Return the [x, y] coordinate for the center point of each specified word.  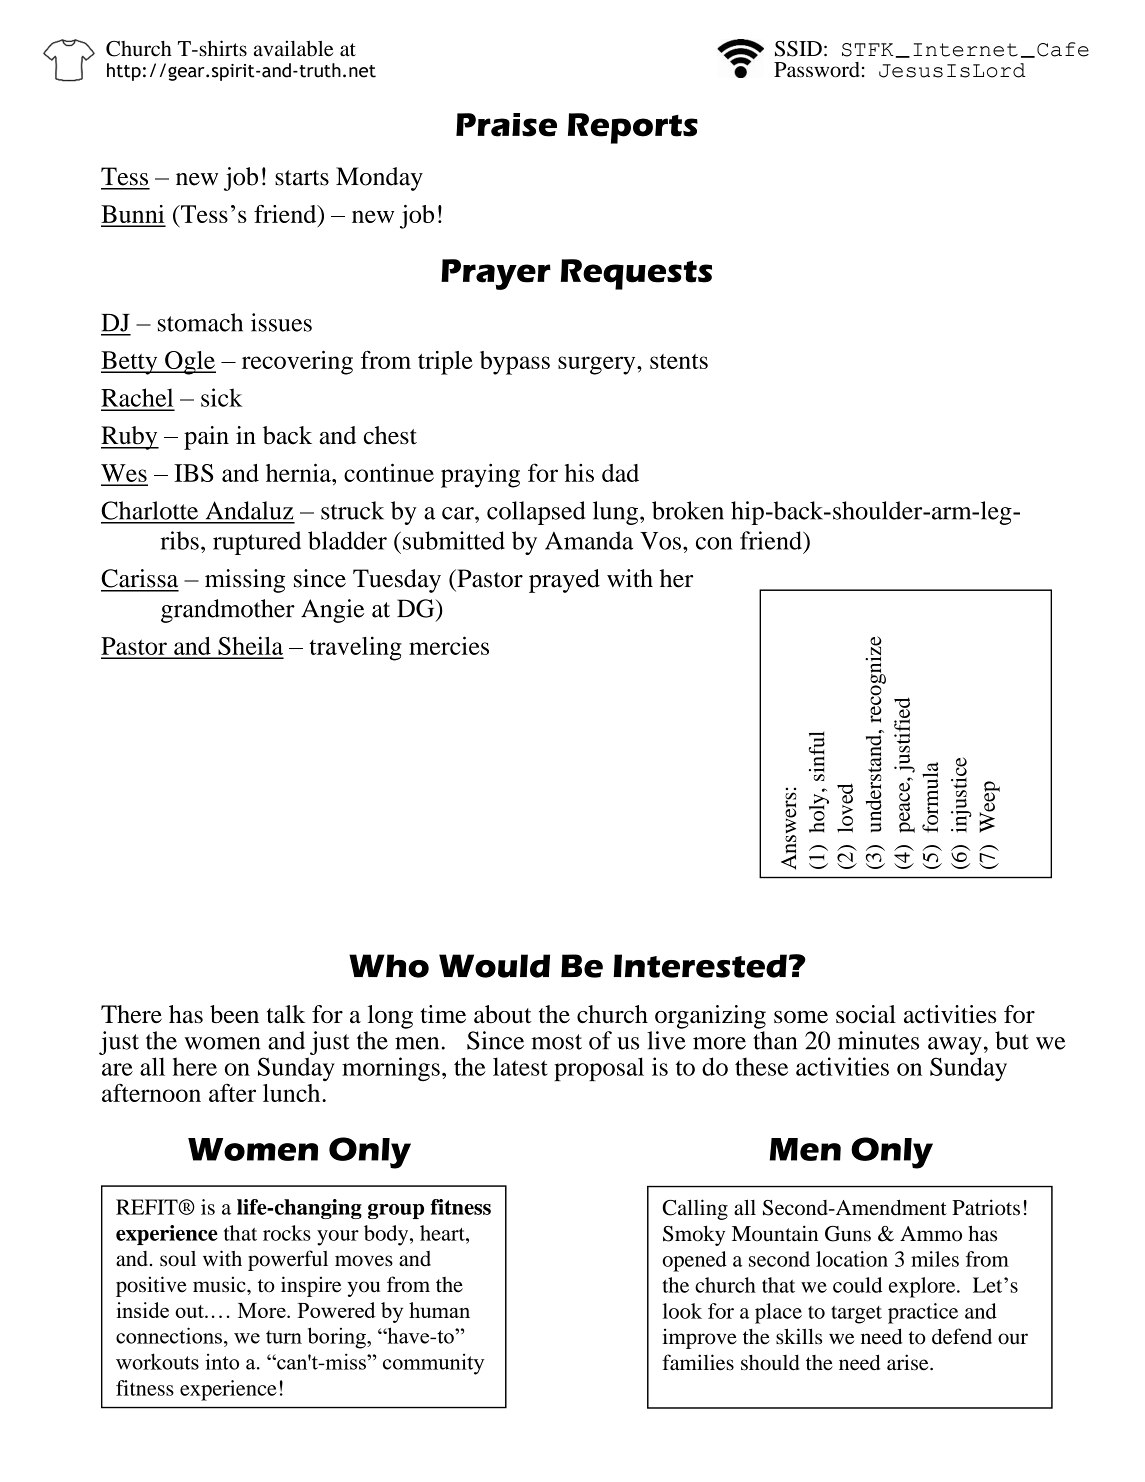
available [293, 48]
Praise [506, 125]
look [682, 1311]
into [222, 1362]
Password [817, 70]
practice [923, 1313]
